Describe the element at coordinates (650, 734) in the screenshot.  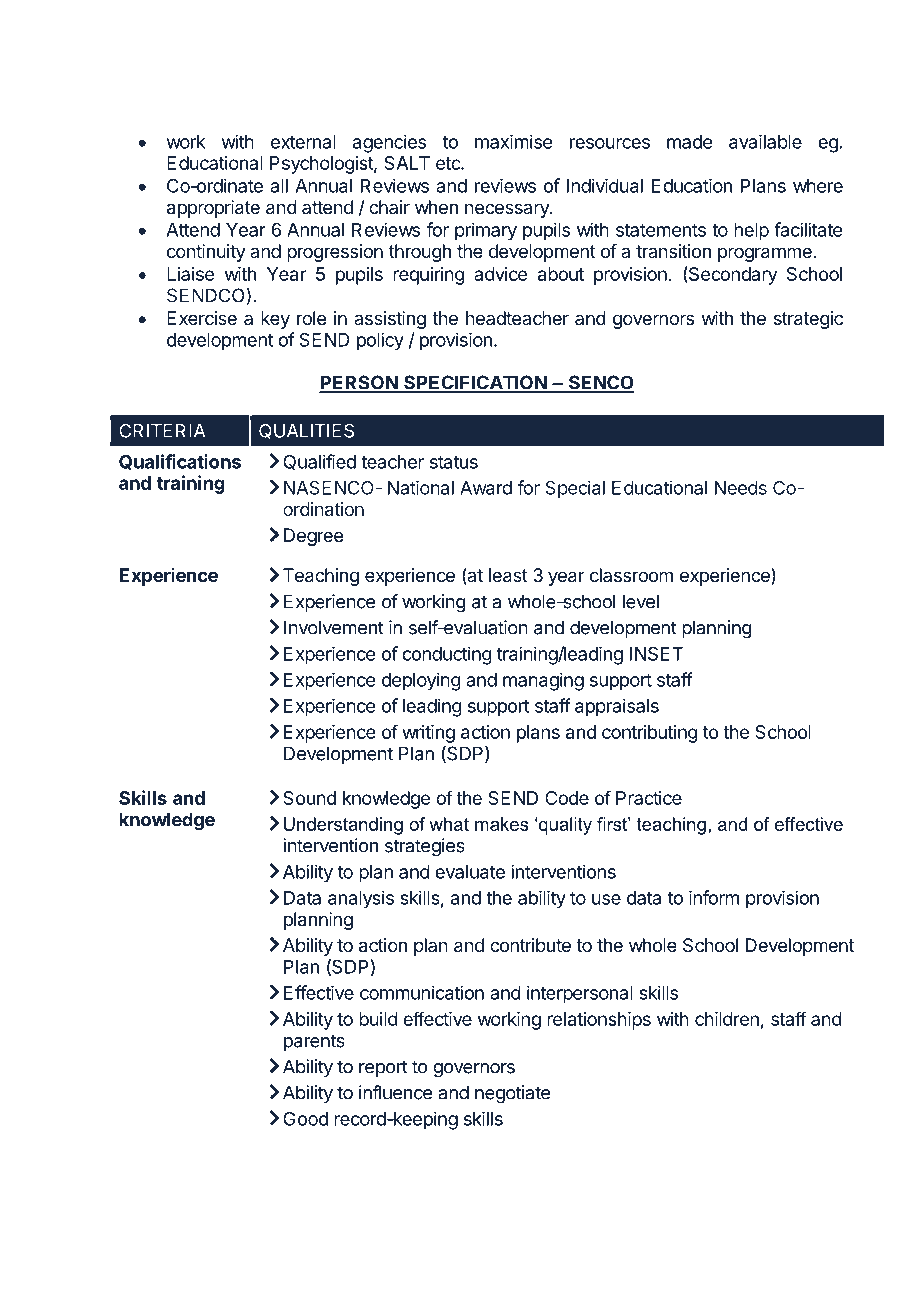
I see `contributing` at that location.
